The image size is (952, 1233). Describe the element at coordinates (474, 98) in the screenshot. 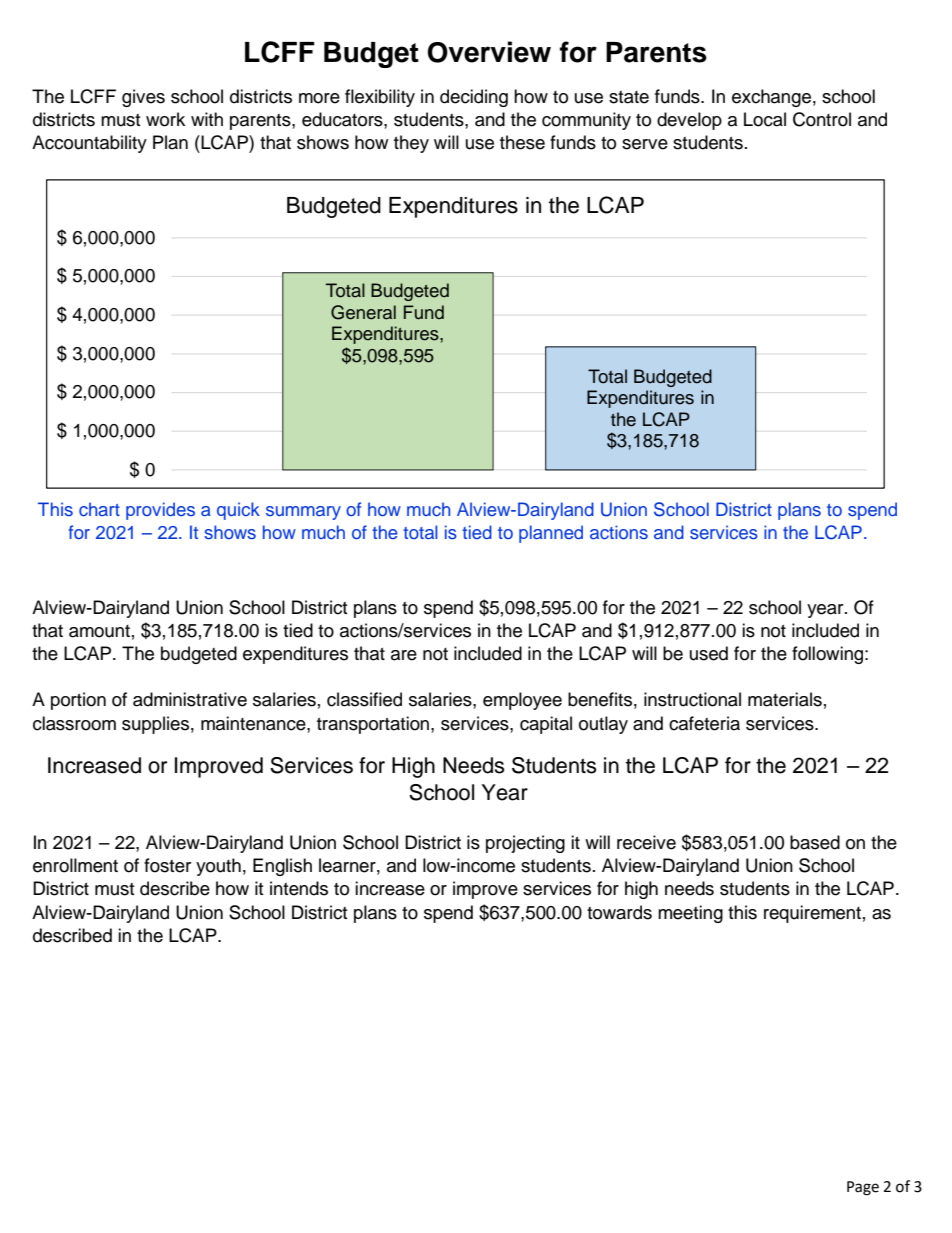

I see `deciding` at that location.
